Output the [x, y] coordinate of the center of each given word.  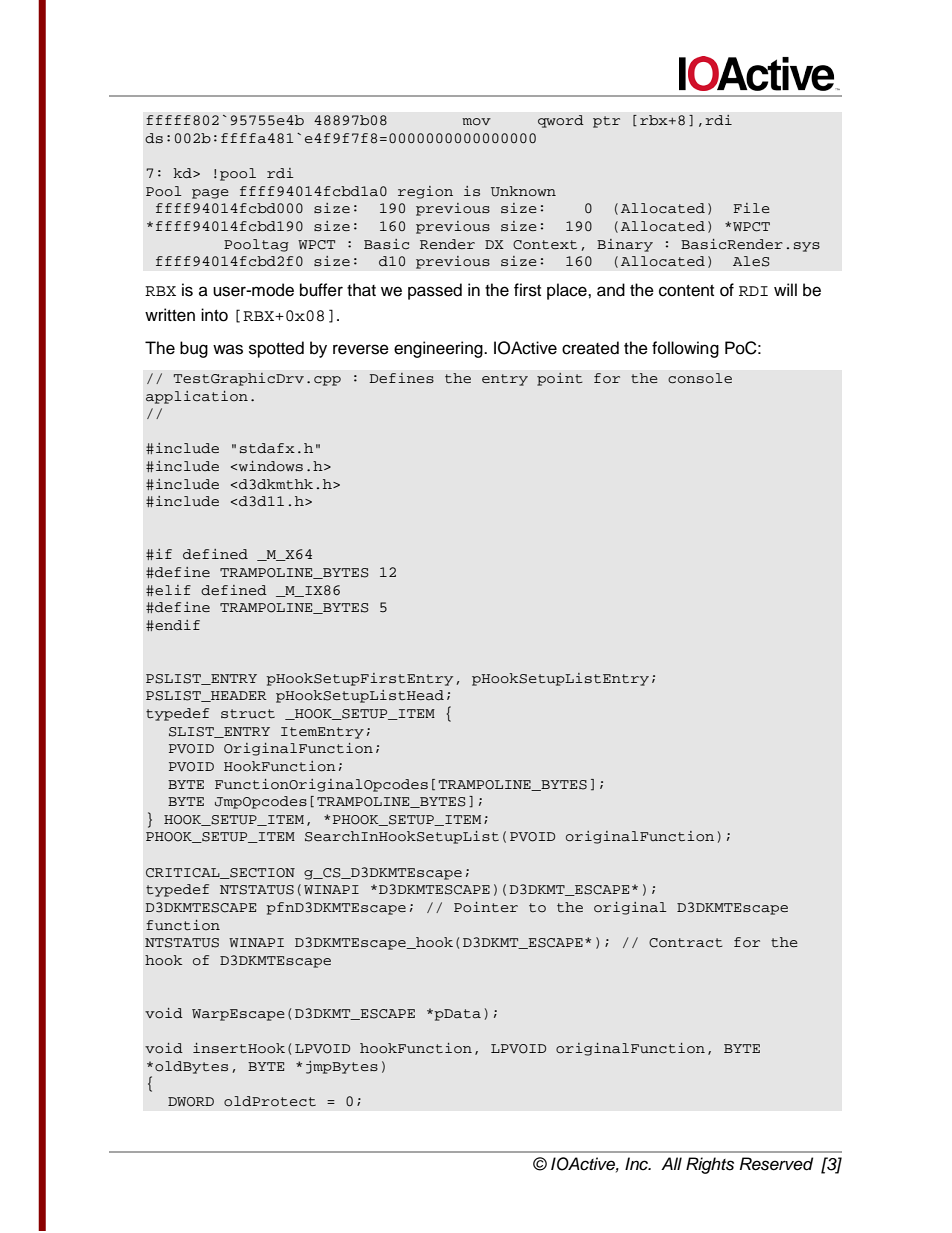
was [228, 349]
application [197, 397]
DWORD [191, 1102]
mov [476, 122]
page [210, 194]
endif [176, 625]
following [685, 349]
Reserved [776, 1164]
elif [172, 590]
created [590, 348]
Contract [686, 943]
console [700, 378]
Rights [710, 1165]
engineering [439, 349]
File [751, 208]
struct [248, 714]
